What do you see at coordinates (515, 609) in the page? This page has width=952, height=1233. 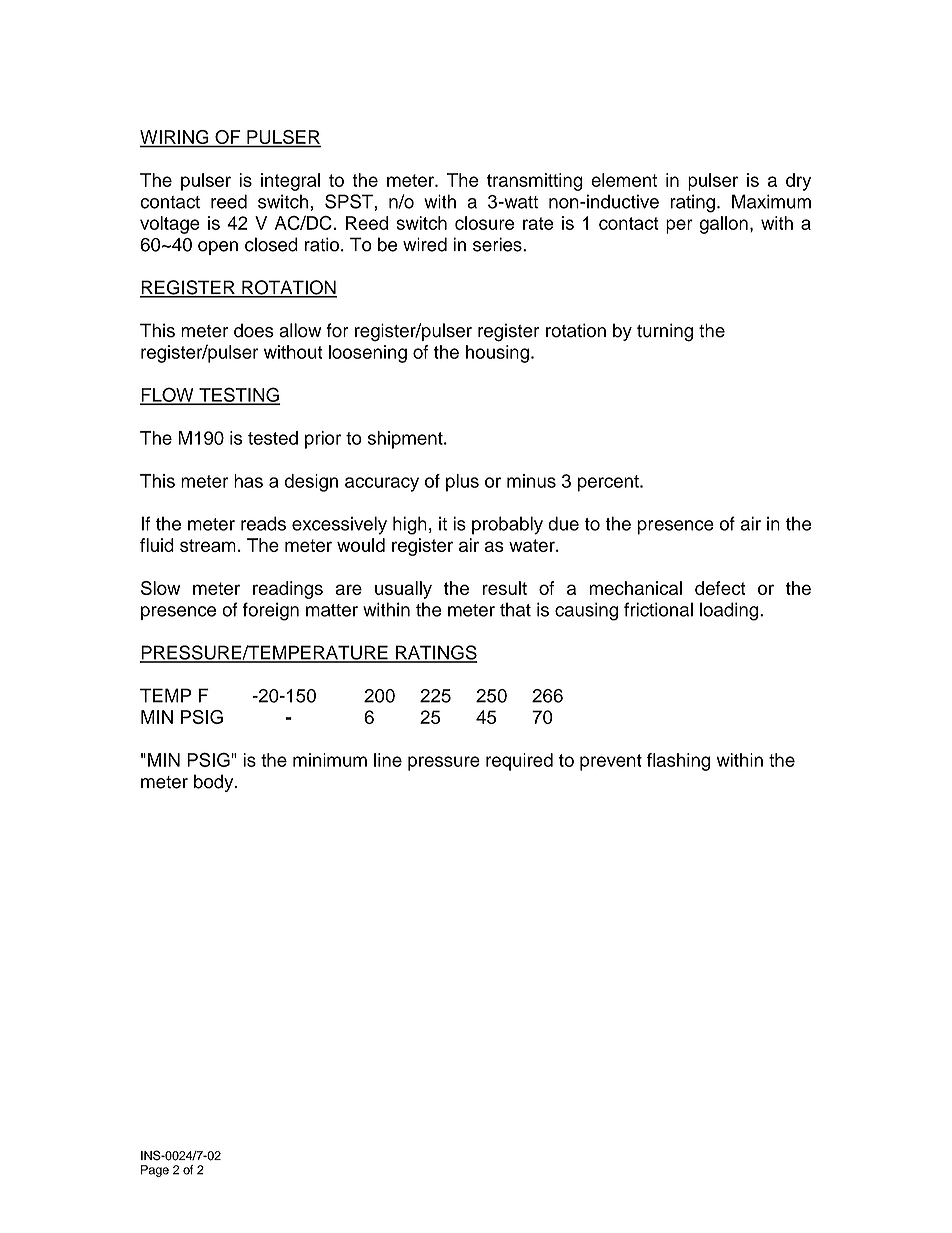 I see `that` at bounding box center [515, 609].
